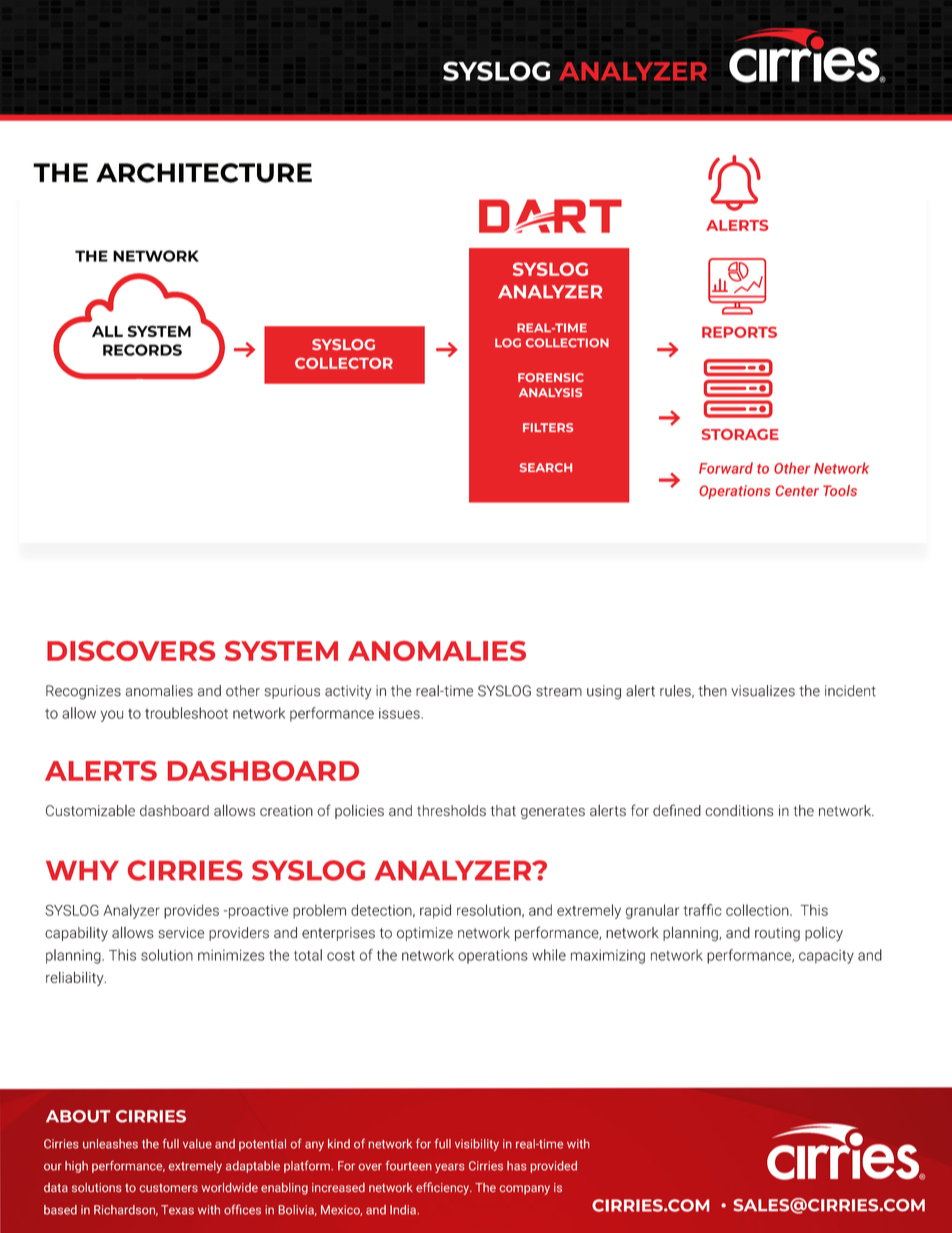  What do you see at coordinates (451, 810) in the screenshot?
I see `thresholds` at bounding box center [451, 810].
